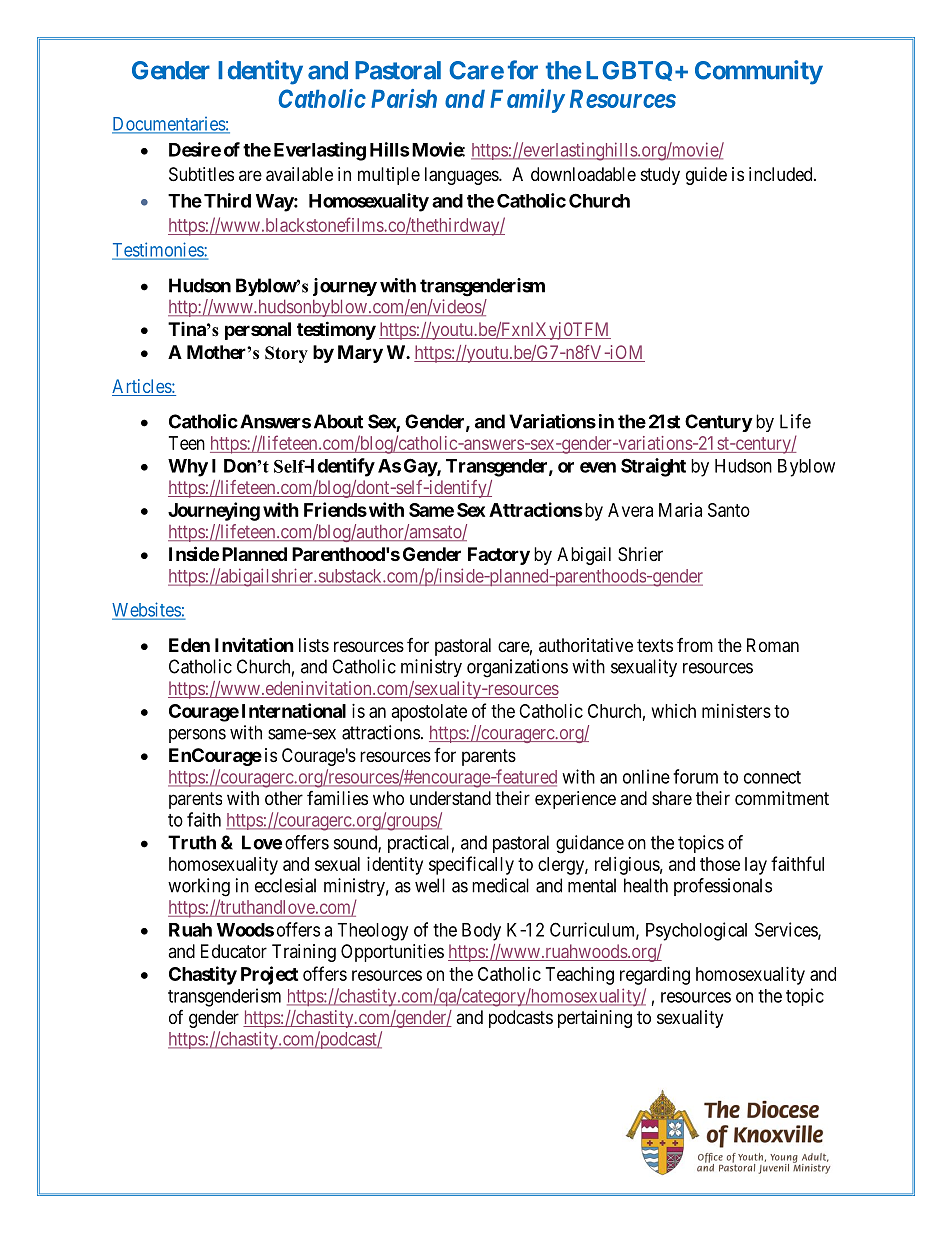  What do you see at coordinates (462, 176) in the image?
I see `languages` at bounding box center [462, 176].
